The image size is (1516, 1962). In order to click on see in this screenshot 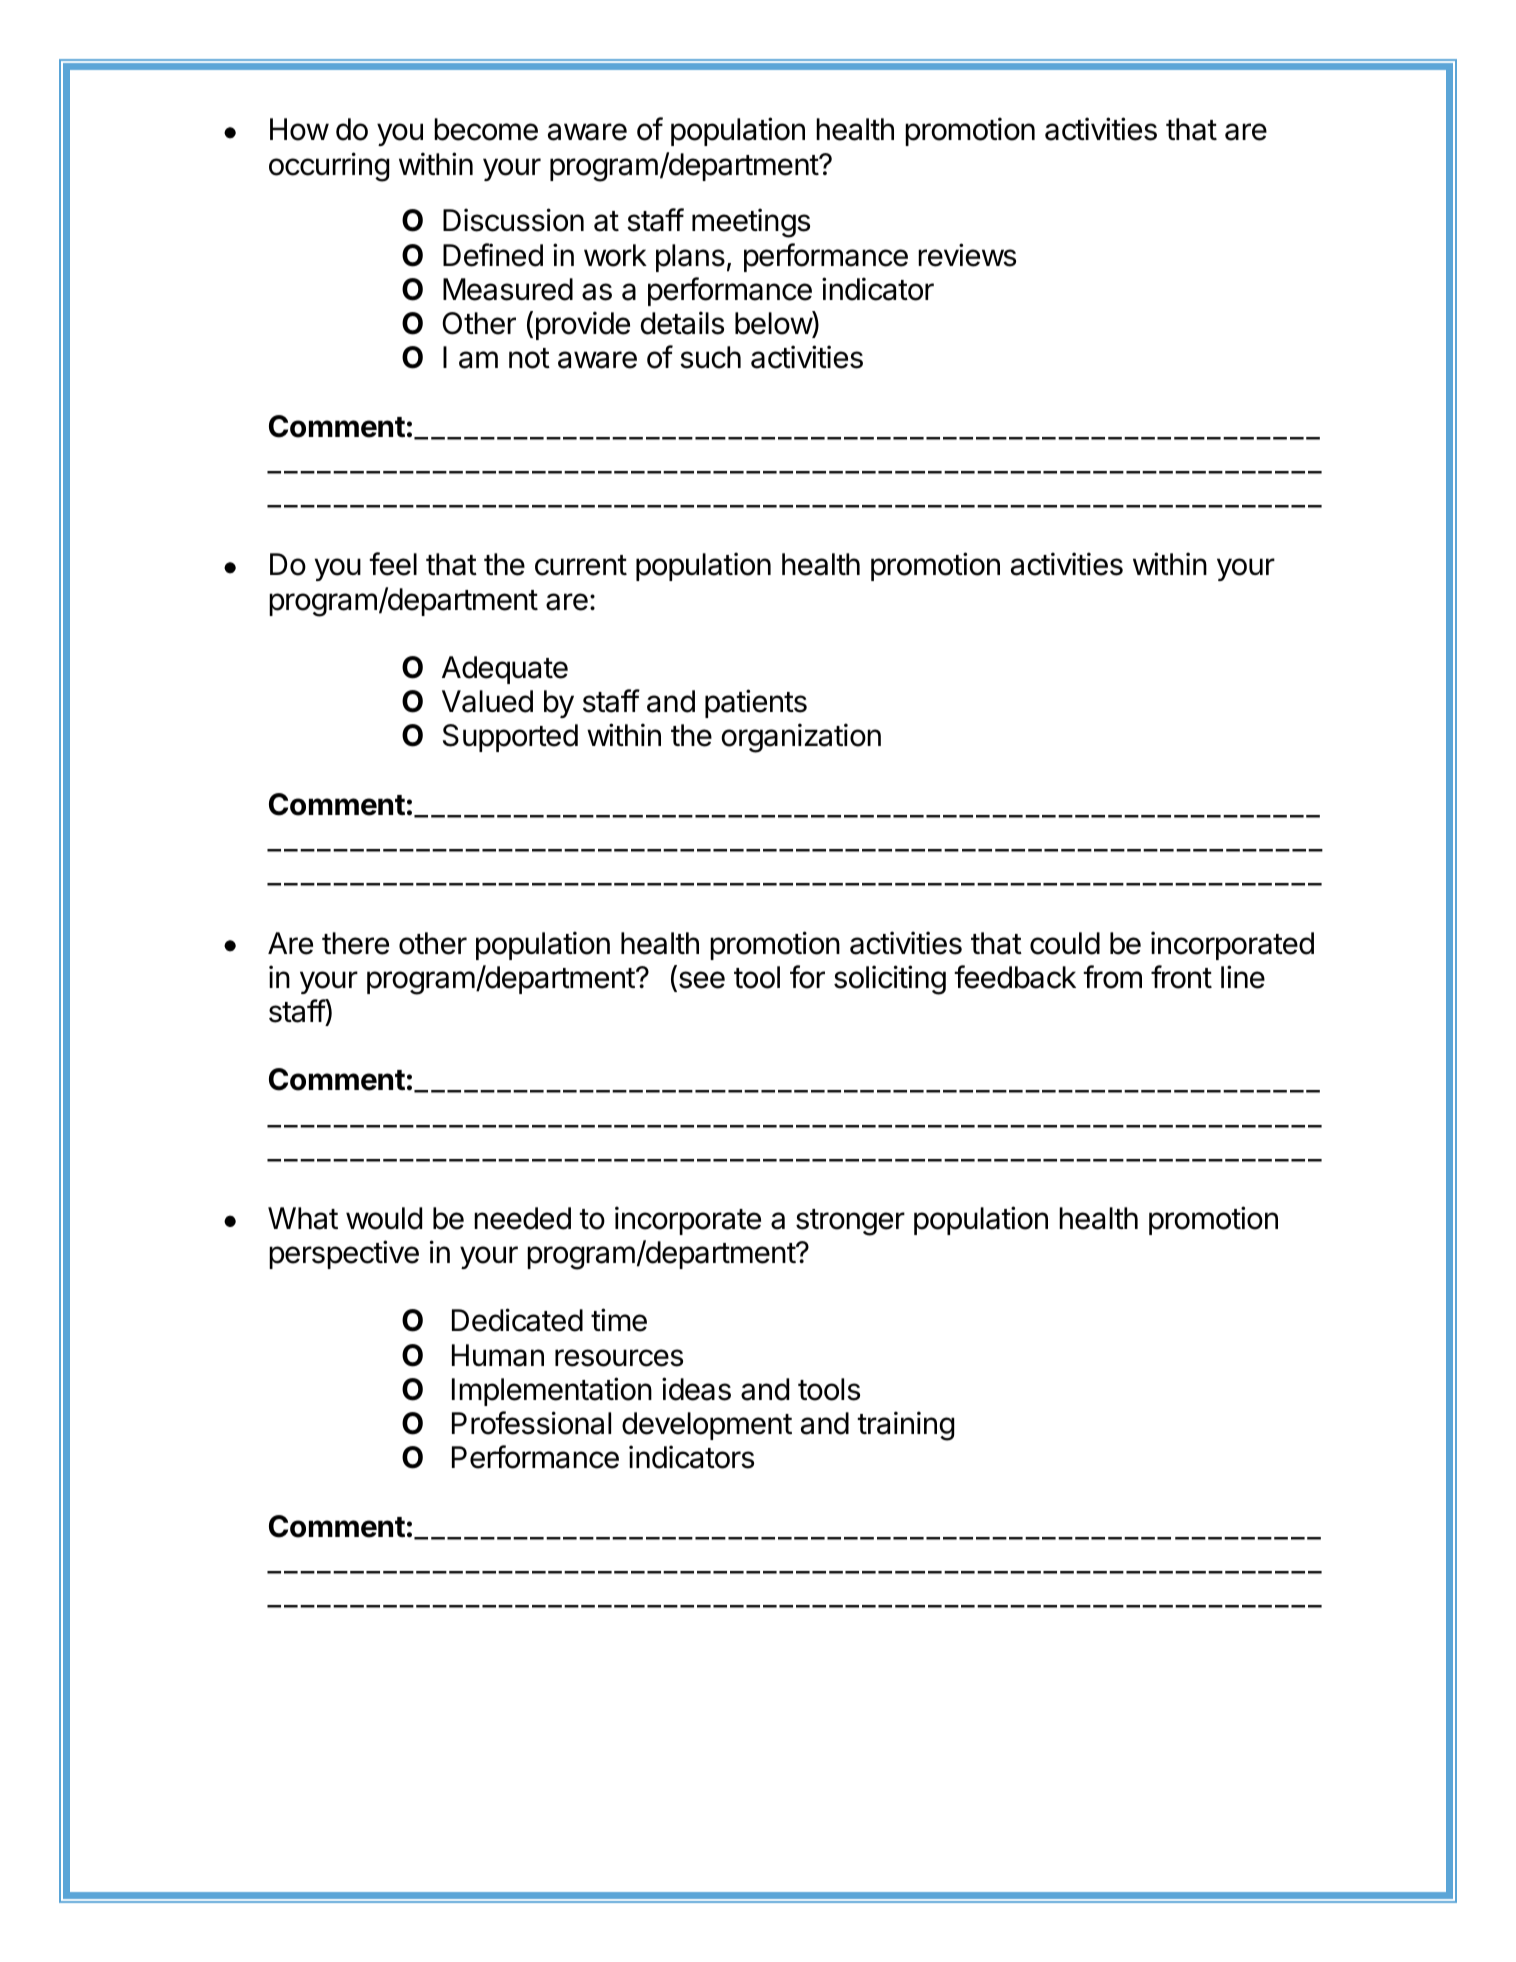, I will do `click(700, 981)`.
